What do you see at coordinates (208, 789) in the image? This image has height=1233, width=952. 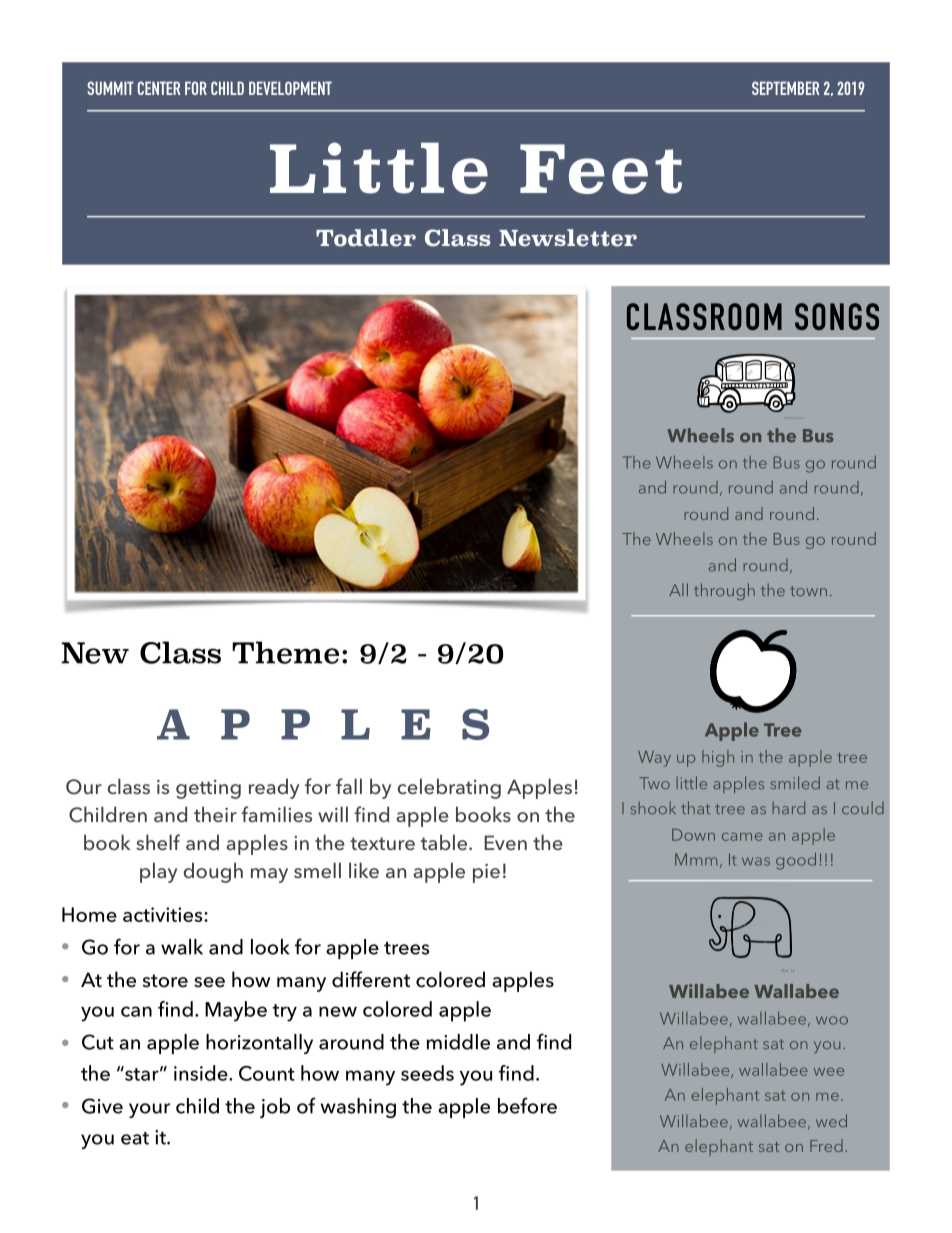 I see `getting` at bounding box center [208, 789].
